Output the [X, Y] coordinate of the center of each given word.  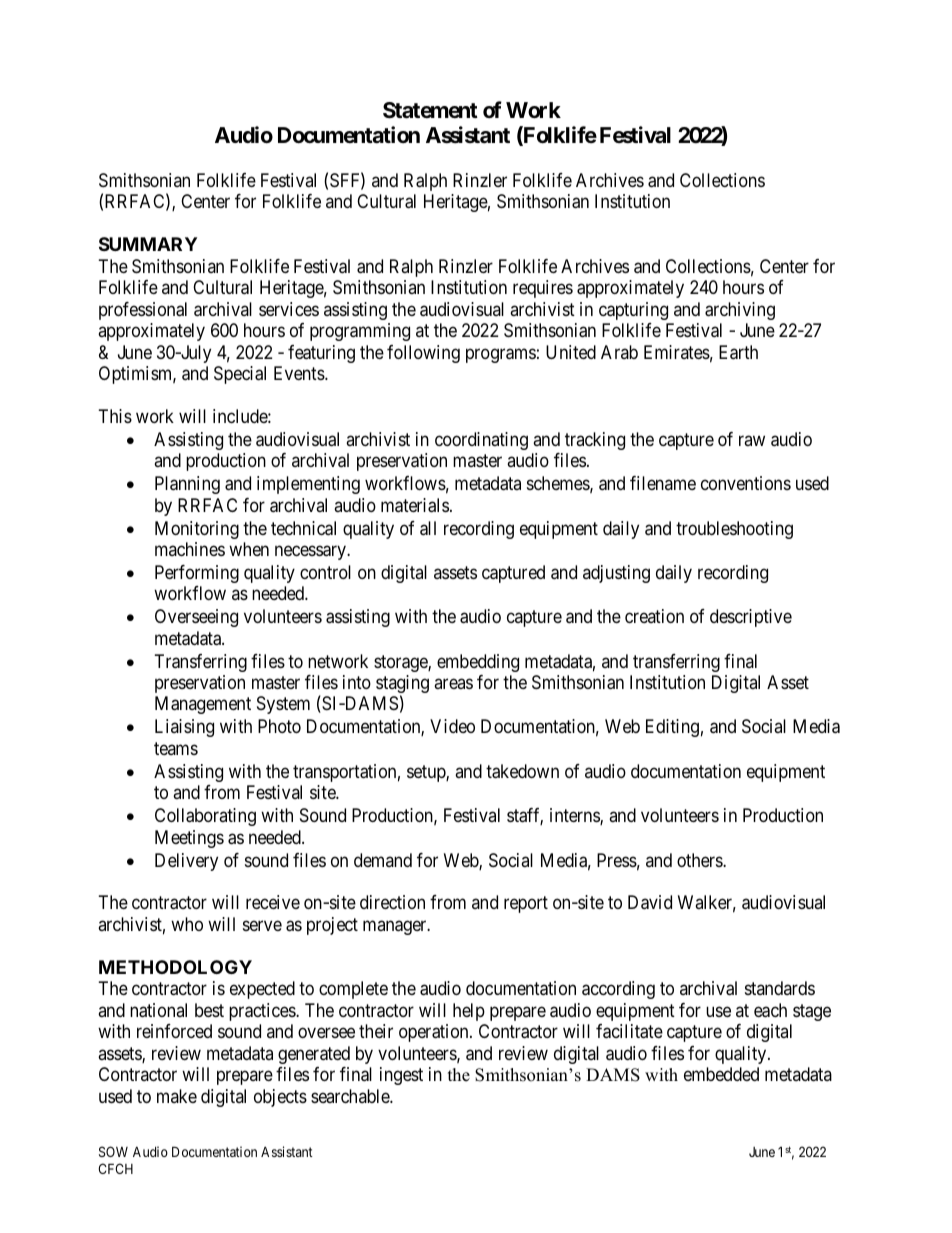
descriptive [751, 618]
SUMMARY [148, 244]
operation [435, 1033]
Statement [430, 110]
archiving [740, 311]
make [177, 1096]
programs [501, 355]
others [700, 860]
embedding [478, 663]
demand [383, 860]
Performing [197, 574]
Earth [738, 352]
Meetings [189, 839]
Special [240, 375]
